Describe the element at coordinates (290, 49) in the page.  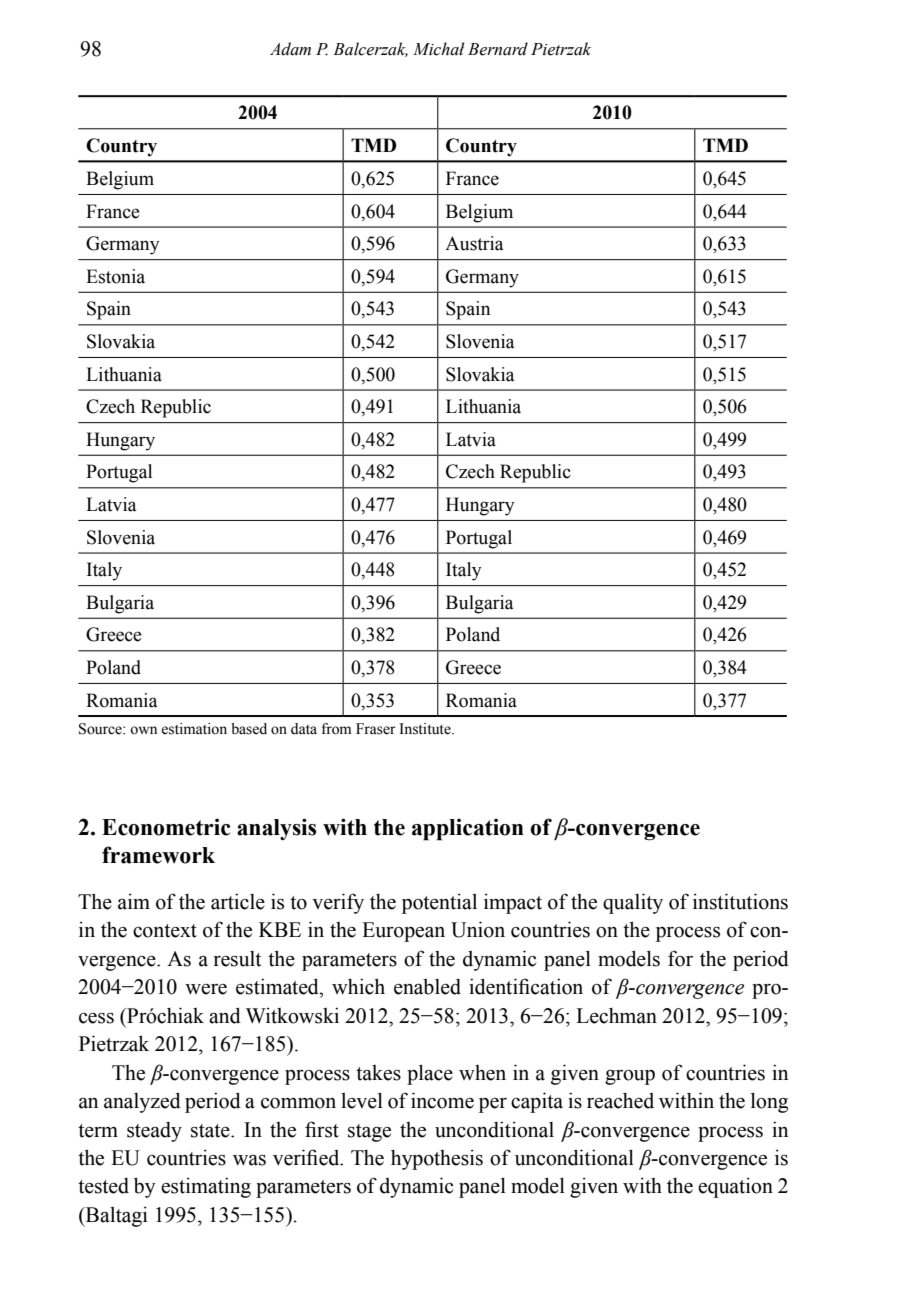
I see `Adam` at that location.
